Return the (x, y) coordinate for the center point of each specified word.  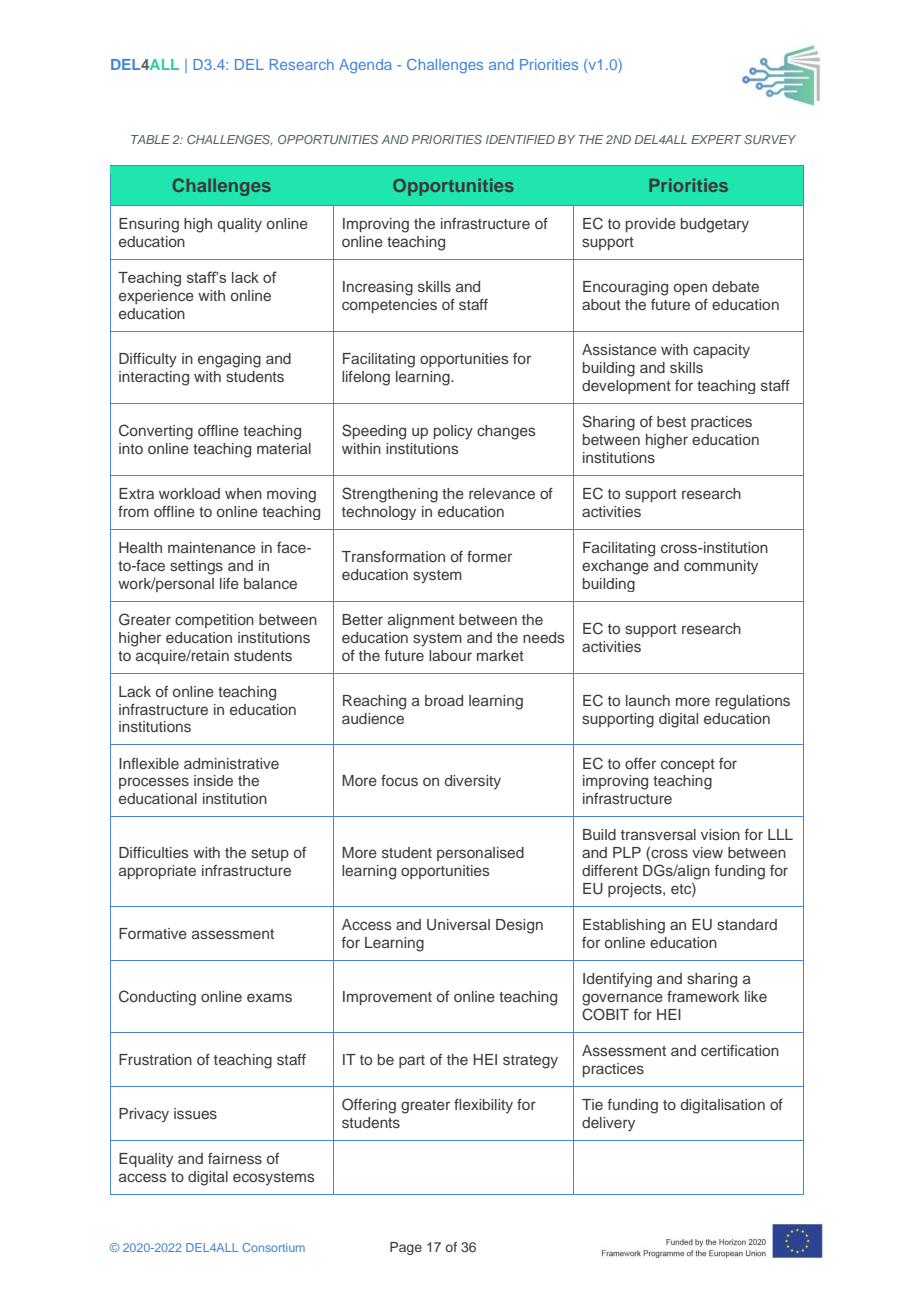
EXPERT (716, 139)
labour (450, 655)
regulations (752, 702)
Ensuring (149, 225)
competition (214, 621)
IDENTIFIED (520, 139)
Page (406, 1248)
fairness (235, 1158)
